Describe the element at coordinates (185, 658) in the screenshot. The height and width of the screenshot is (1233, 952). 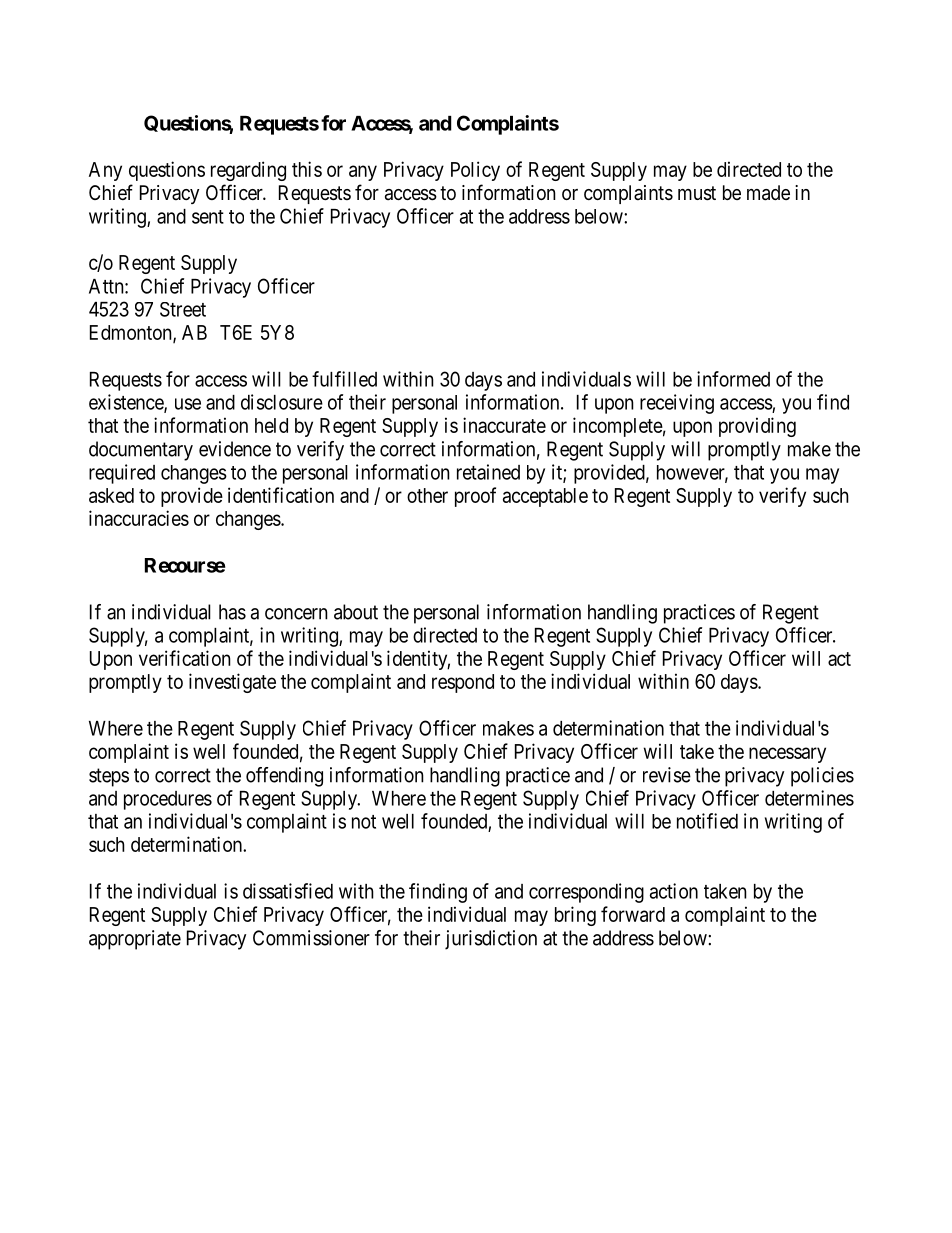
I see `verification` at that location.
